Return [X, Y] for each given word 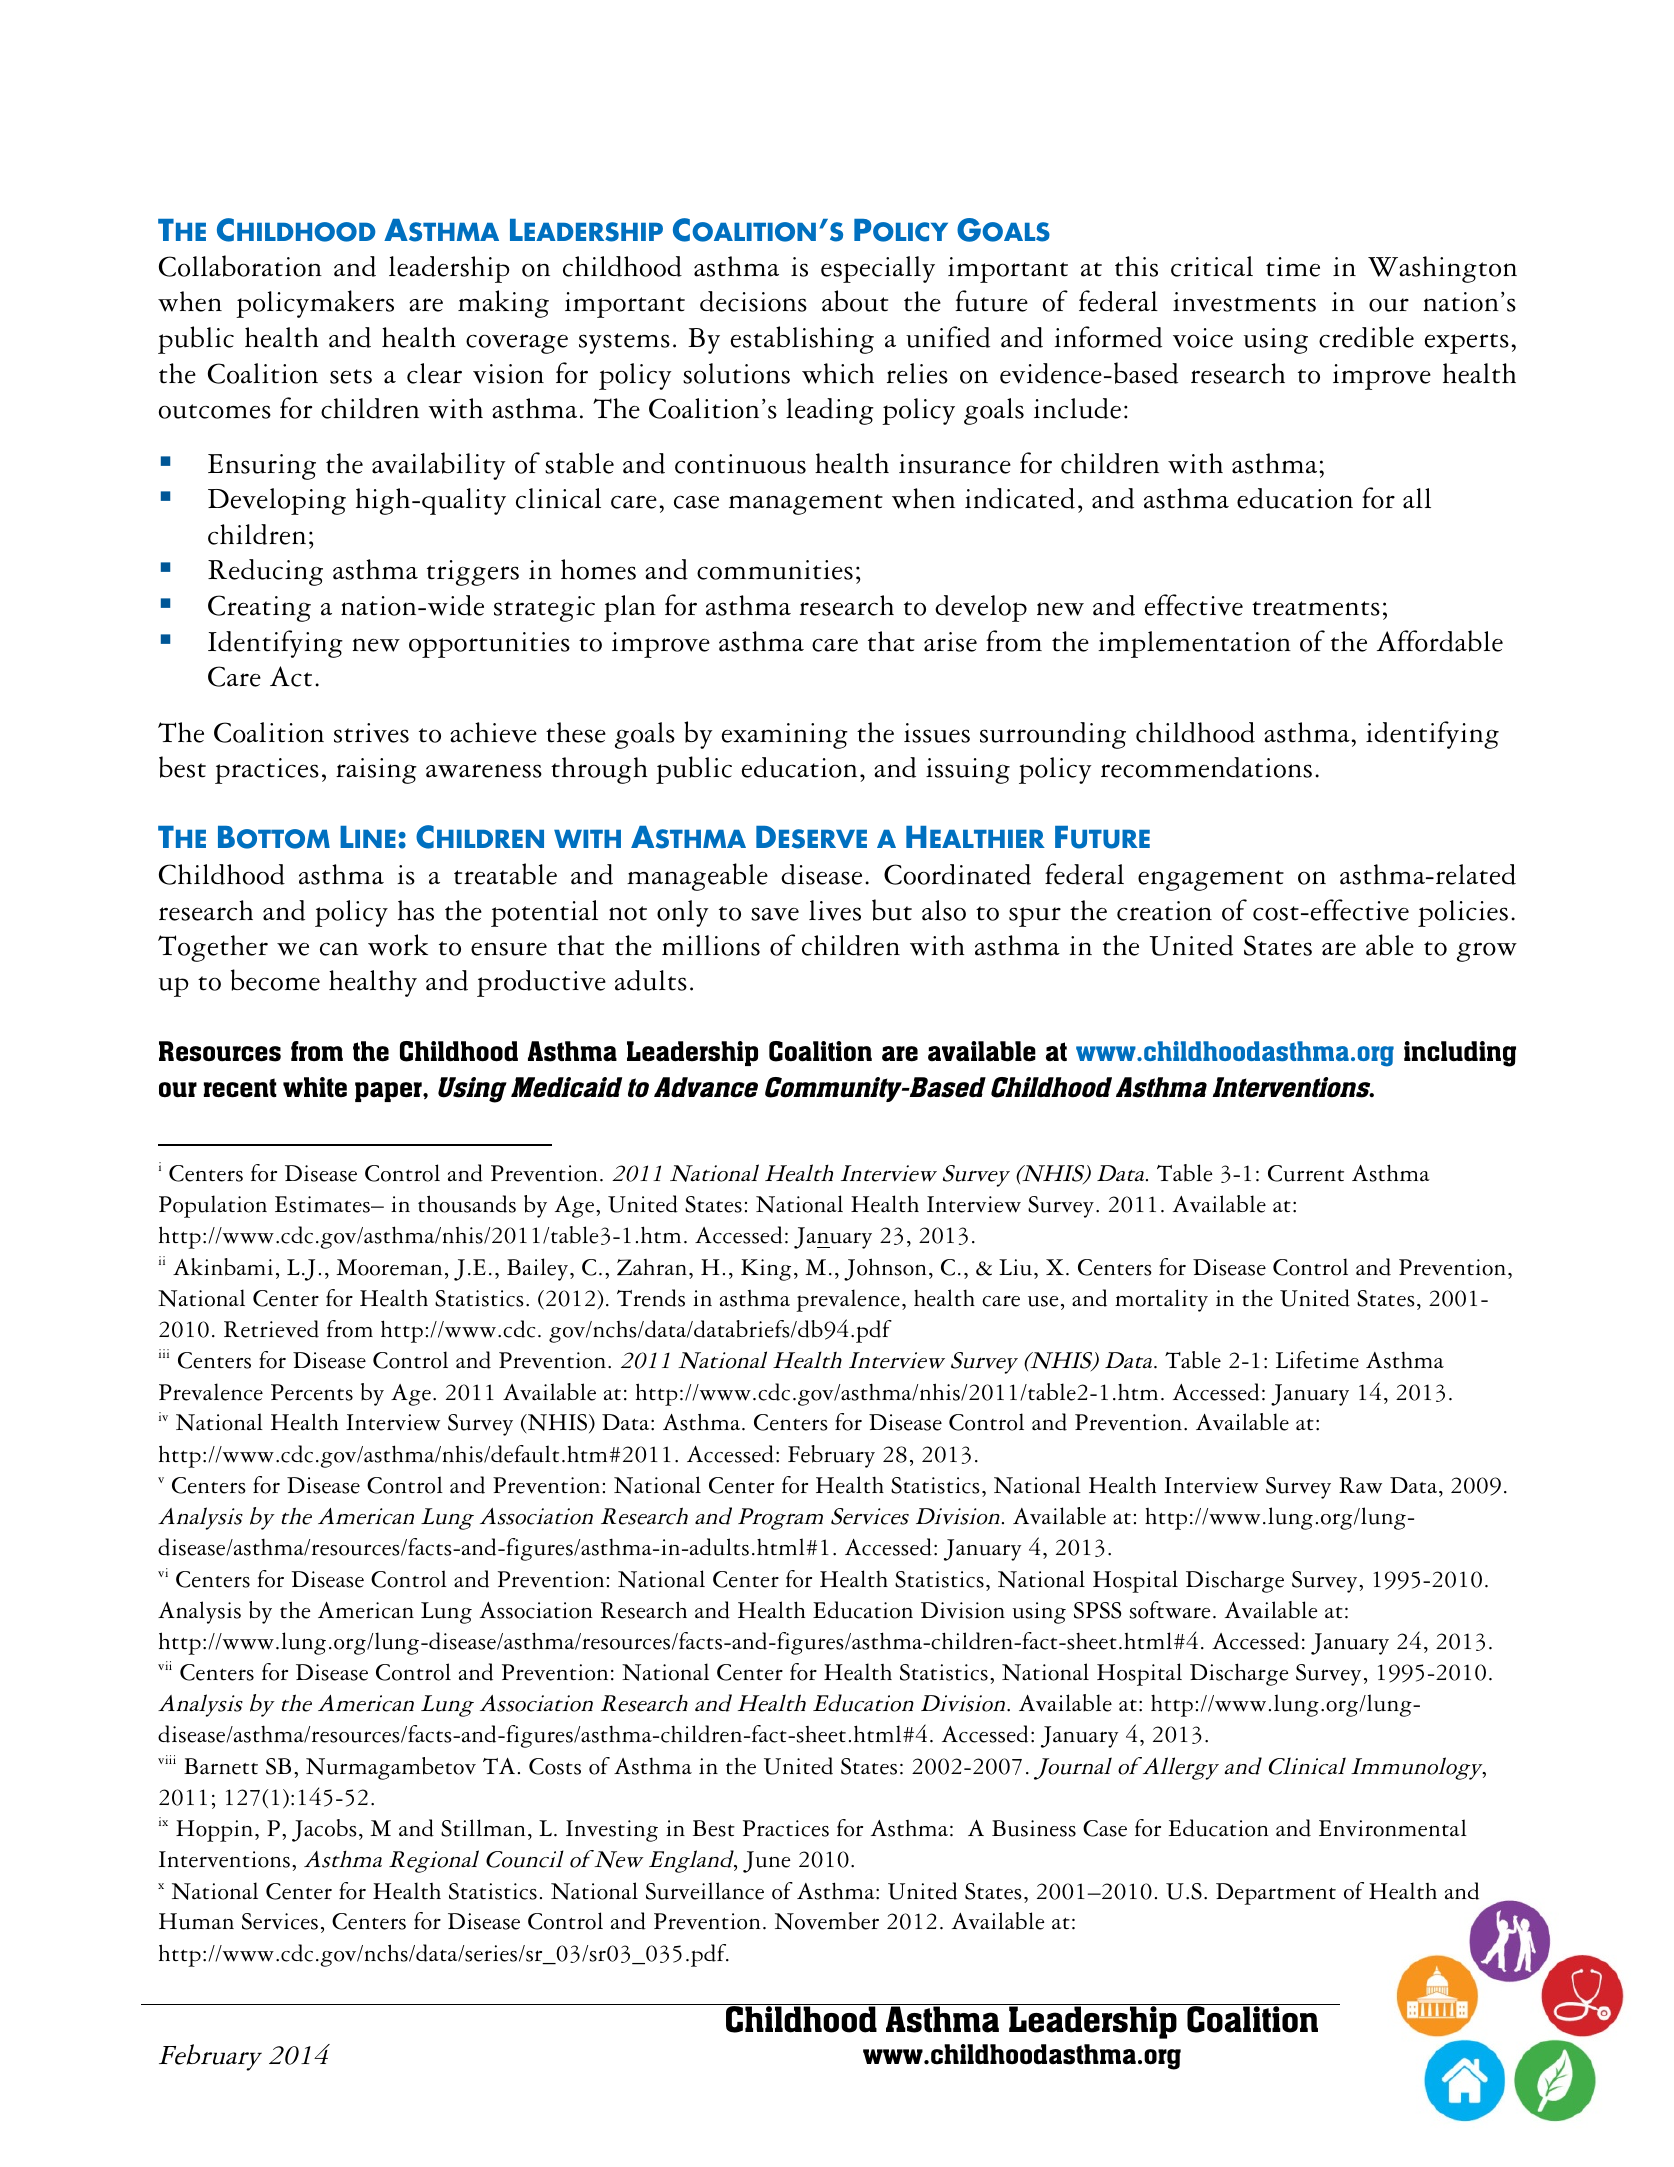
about [855, 301]
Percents [312, 1392]
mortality [1161, 1300]
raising [376, 771]
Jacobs [324, 1830]
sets [351, 376]
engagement [1211, 880]
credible [1366, 337]
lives [835, 910]
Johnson [885, 1269]
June [767, 1862]
